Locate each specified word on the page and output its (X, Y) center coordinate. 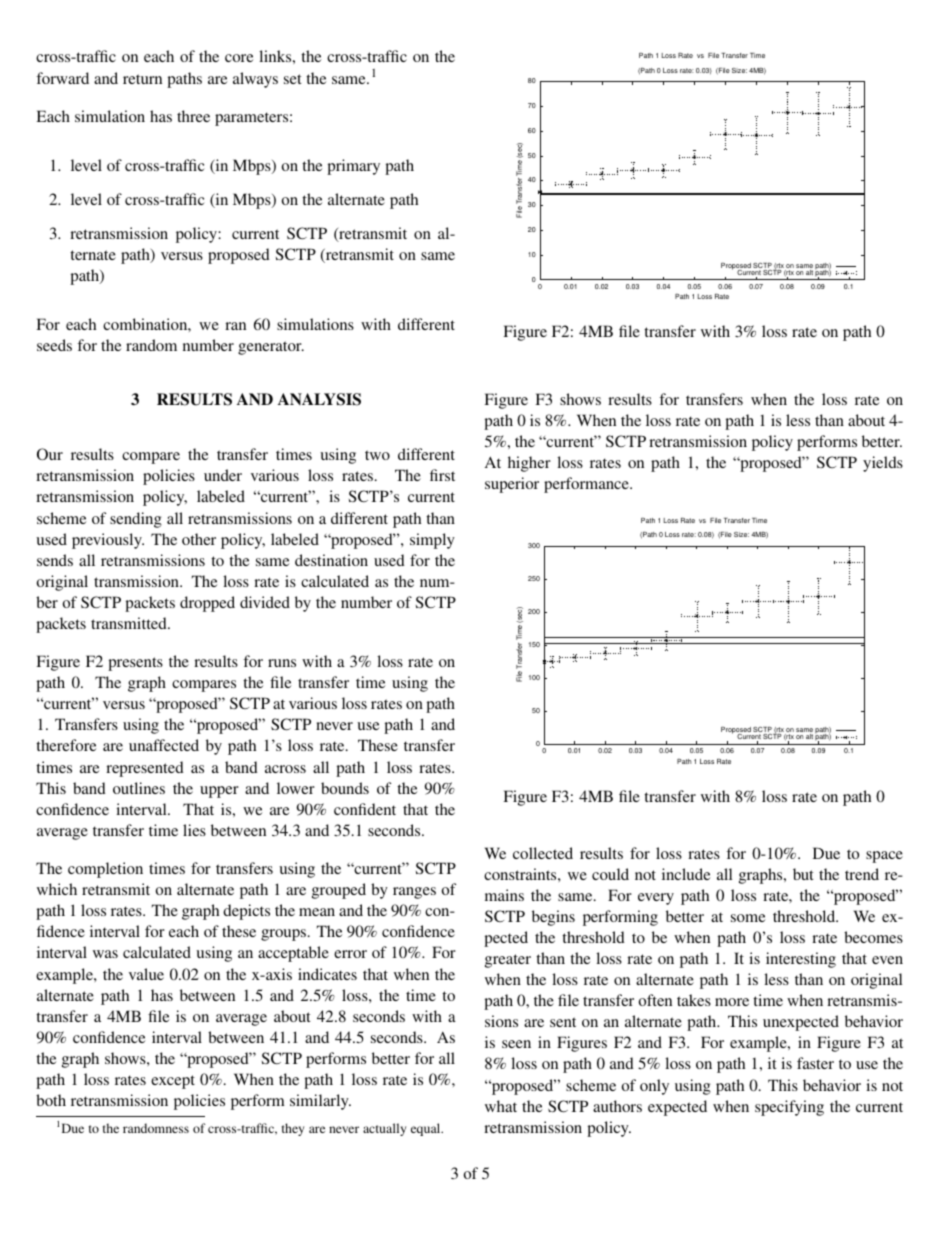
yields (883, 464)
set (293, 79)
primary (353, 167)
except (173, 1082)
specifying (789, 1108)
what (501, 1106)
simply (432, 541)
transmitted (130, 623)
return (142, 79)
